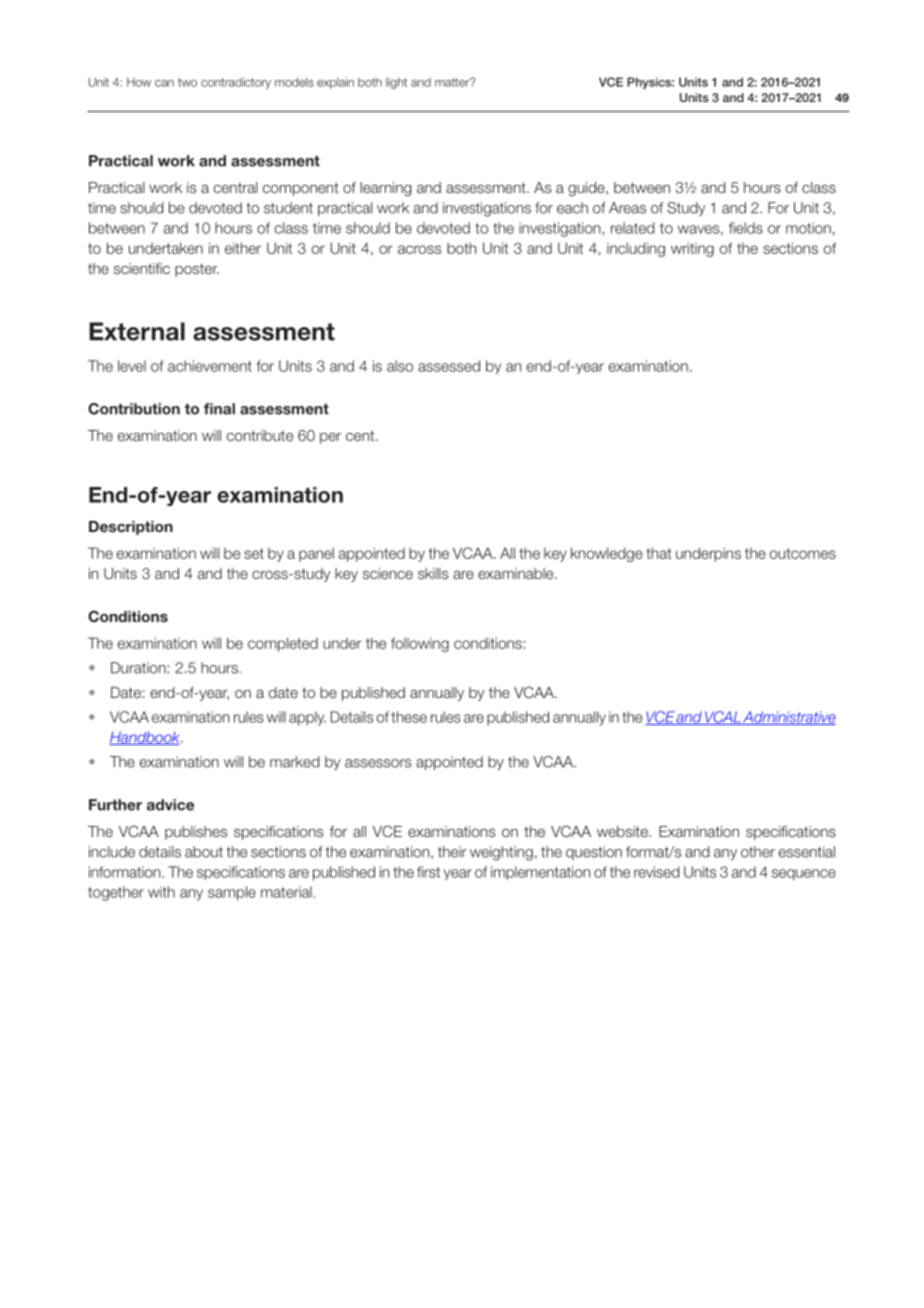 This screenshot has height=1308, width=924. Describe the element at coordinates (396, 83) in the screenshot. I see `light` at that location.
